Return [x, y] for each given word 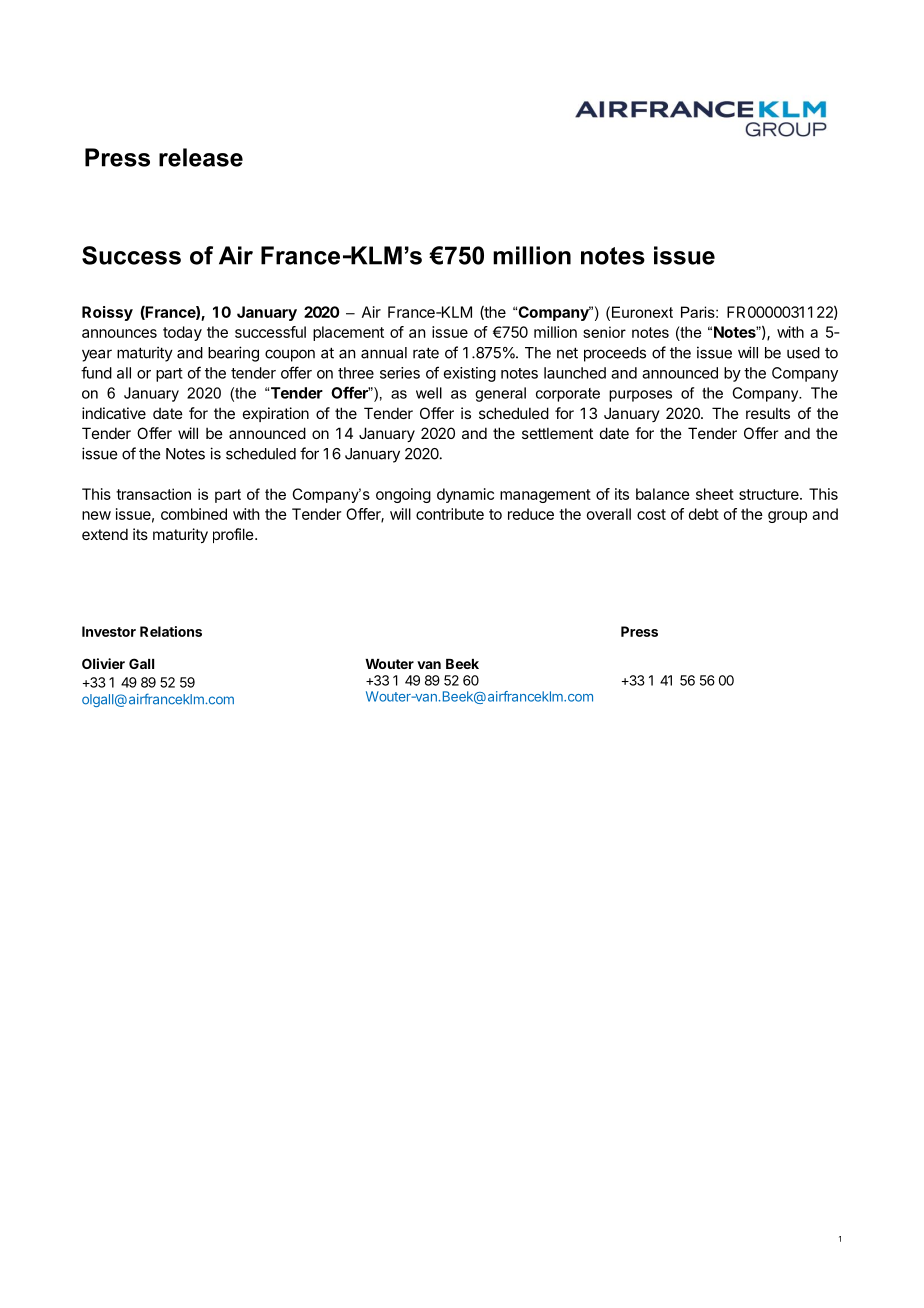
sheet [715, 494]
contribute [450, 514]
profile [234, 535]
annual [384, 353]
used [803, 353]
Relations [171, 631]
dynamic [465, 495]
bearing [233, 354]
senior [604, 332]
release [201, 157]
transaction [153, 494]
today [182, 333]
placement [348, 333]
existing [470, 374]
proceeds [615, 354]
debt [704, 514]
